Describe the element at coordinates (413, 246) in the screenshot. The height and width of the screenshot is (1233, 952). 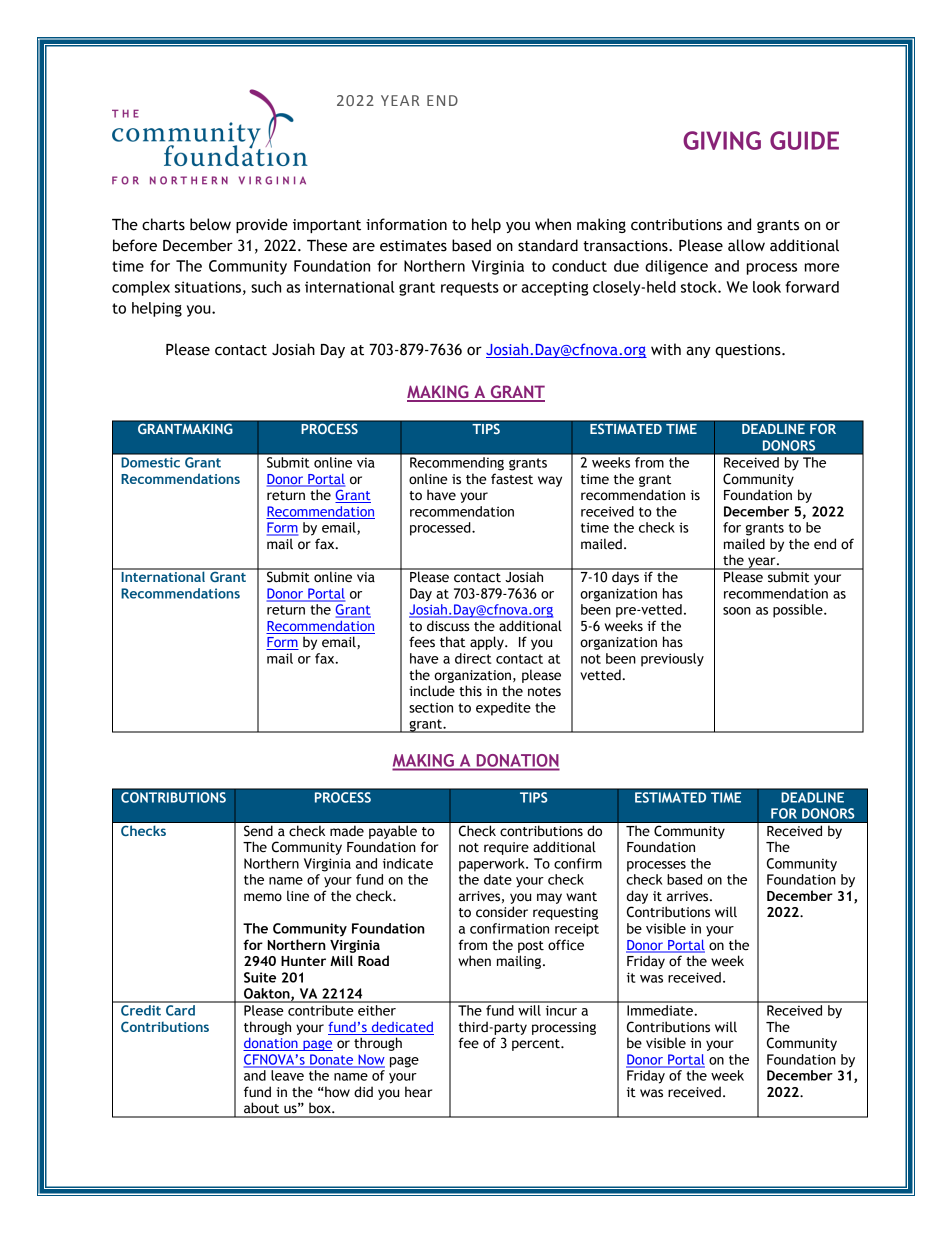
I see `estimates` at that location.
